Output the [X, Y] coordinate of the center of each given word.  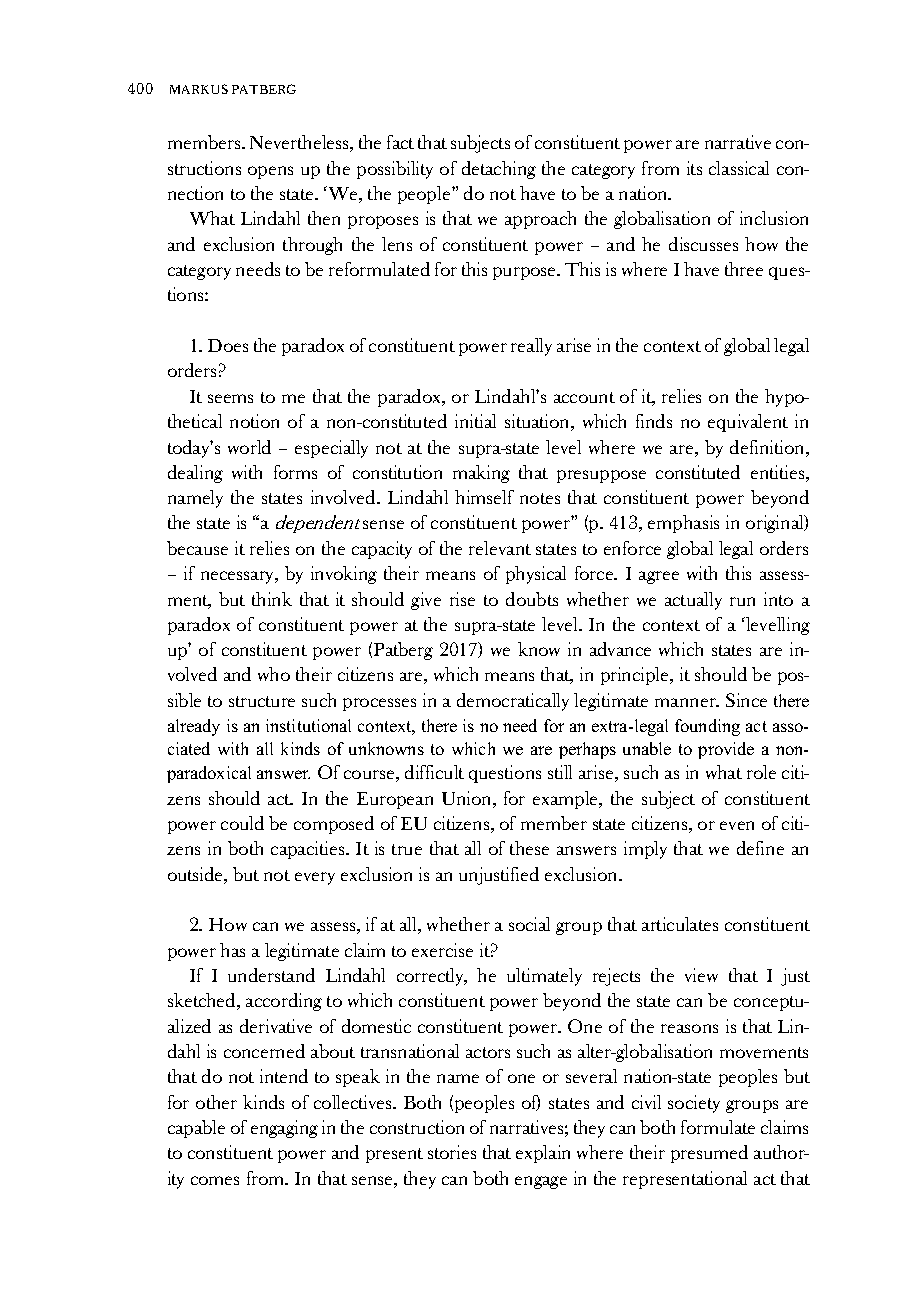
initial [475, 421]
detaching [499, 170]
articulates [680, 924]
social [529, 924]
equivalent [748, 423]
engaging [284, 1129]
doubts [532, 599]
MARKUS [199, 89]
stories [452, 1152]
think [272, 599]
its [694, 168]
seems [230, 398]
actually [693, 601]
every [315, 878]
